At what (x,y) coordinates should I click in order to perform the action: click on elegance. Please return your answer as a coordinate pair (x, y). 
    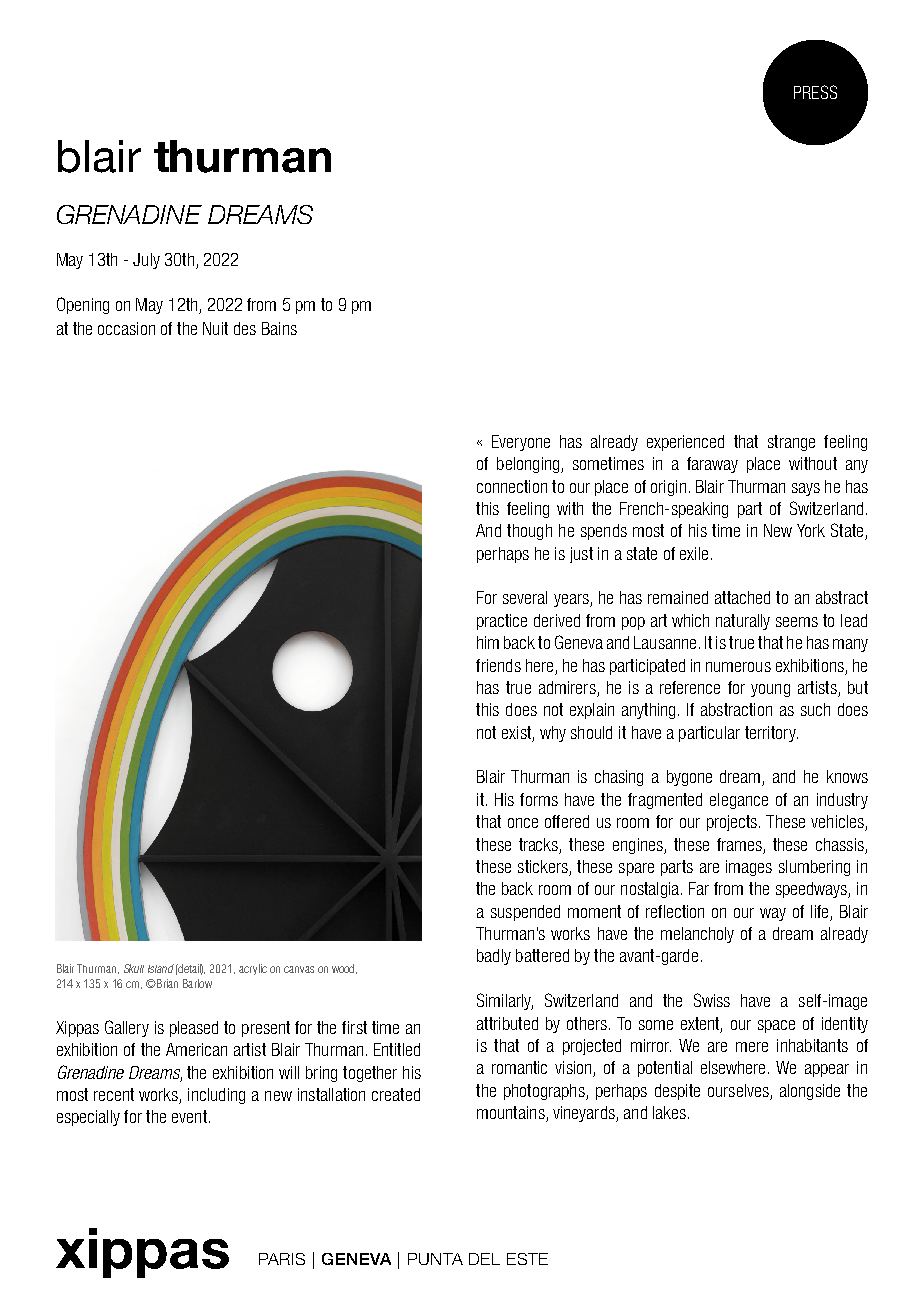
    Looking at the image, I should click on (739, 801).
